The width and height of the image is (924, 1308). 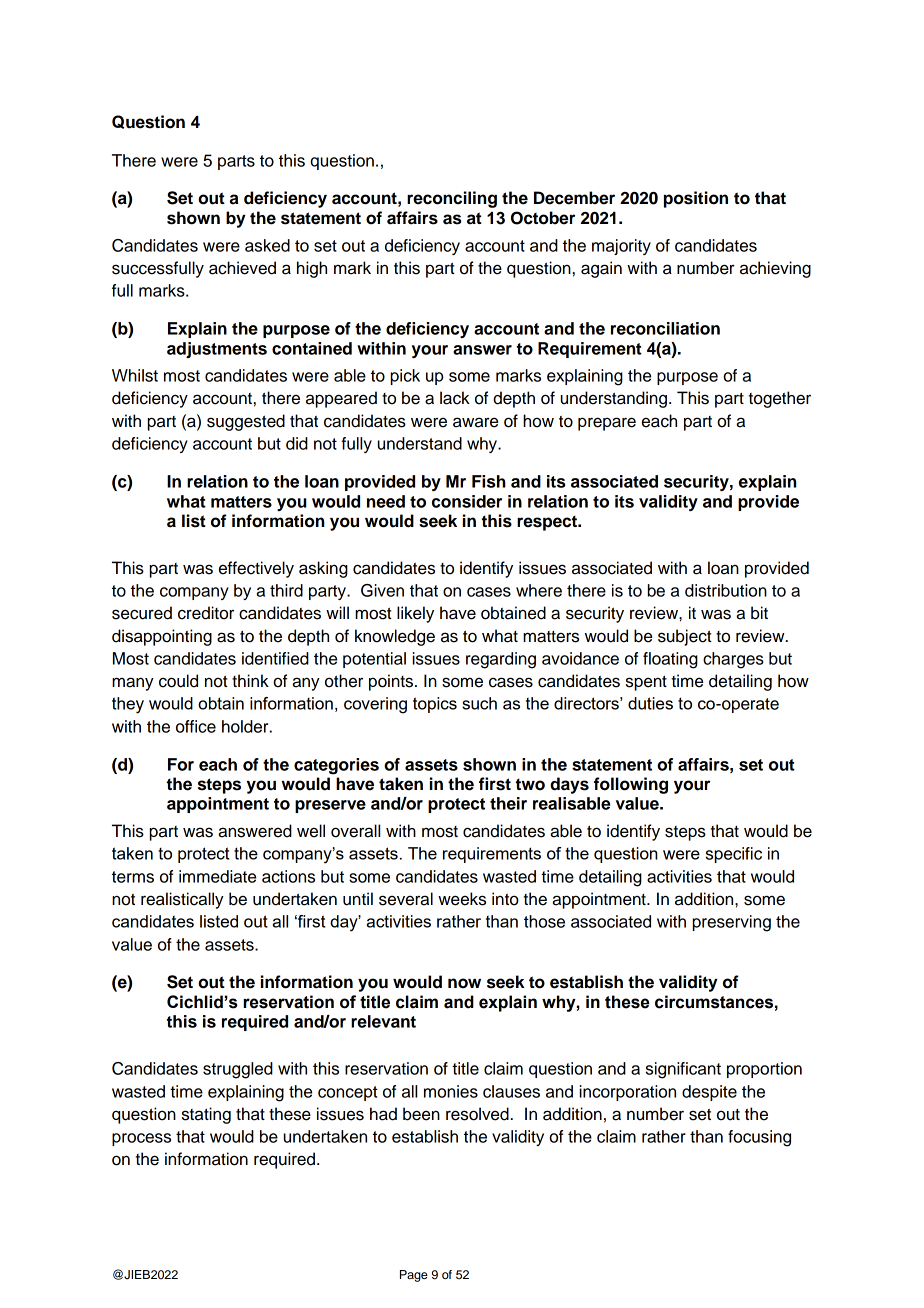 I want to click on struggled, so click(x=238, y=1070).
